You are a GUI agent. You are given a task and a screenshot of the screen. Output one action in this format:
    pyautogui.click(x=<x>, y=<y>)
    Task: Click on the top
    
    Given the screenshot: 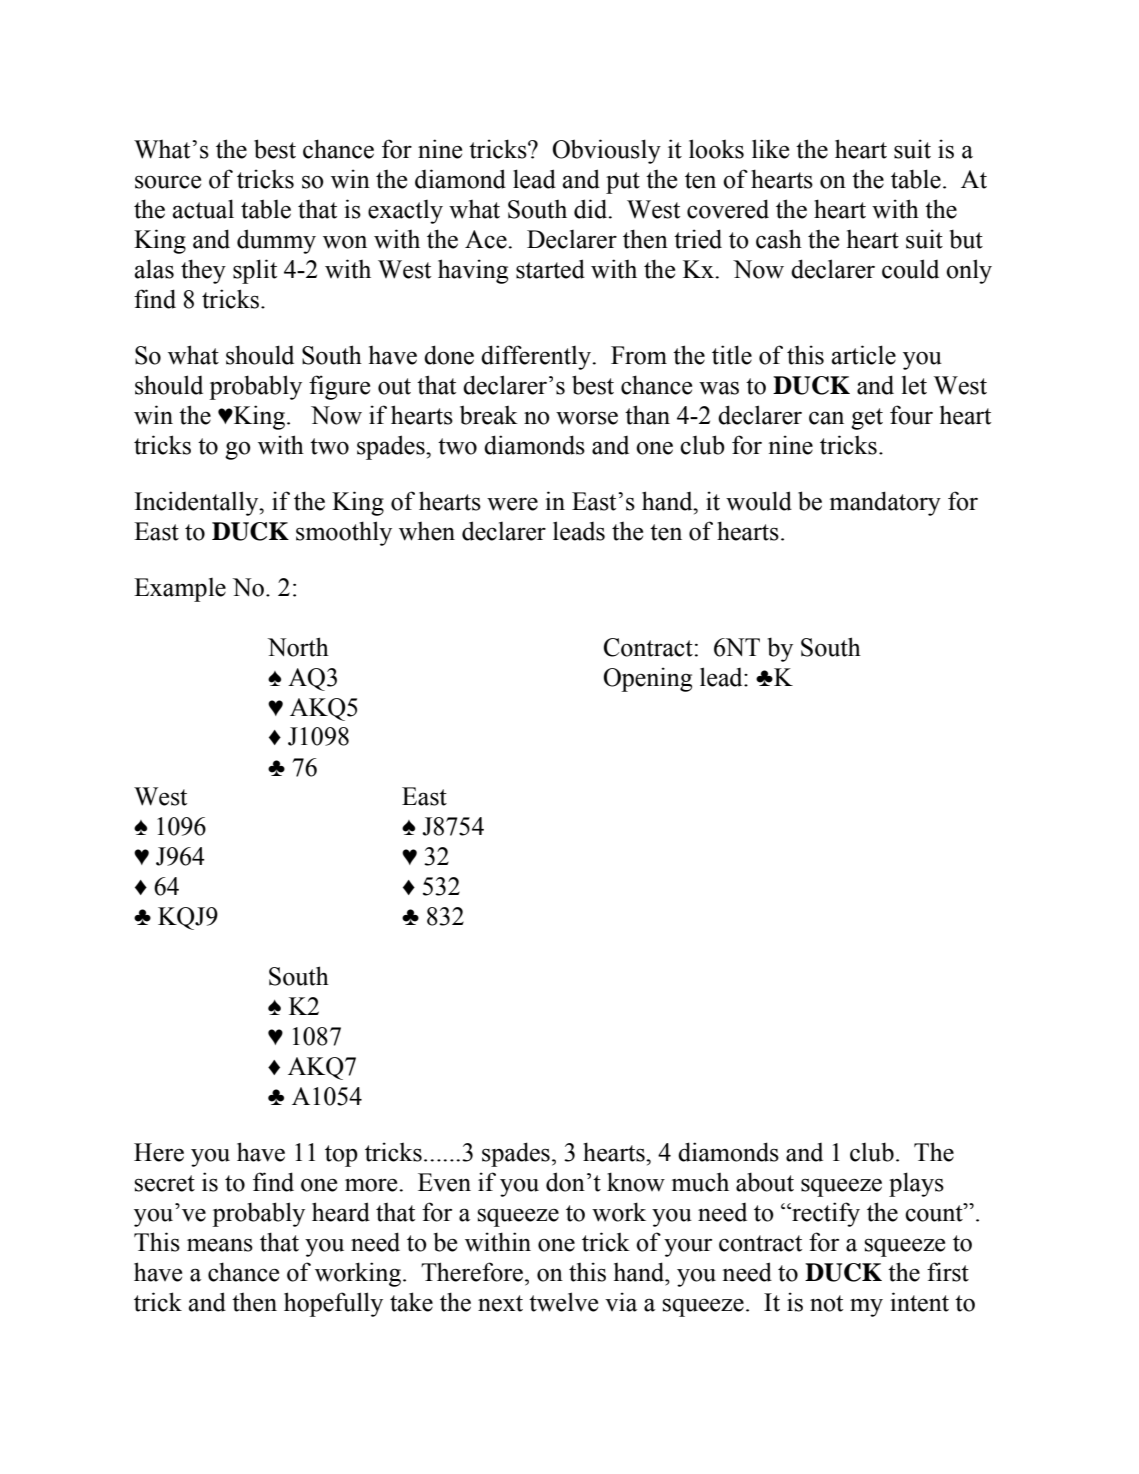 What is the action you would take?
    pyautogui.click(x=341, y=1156)
